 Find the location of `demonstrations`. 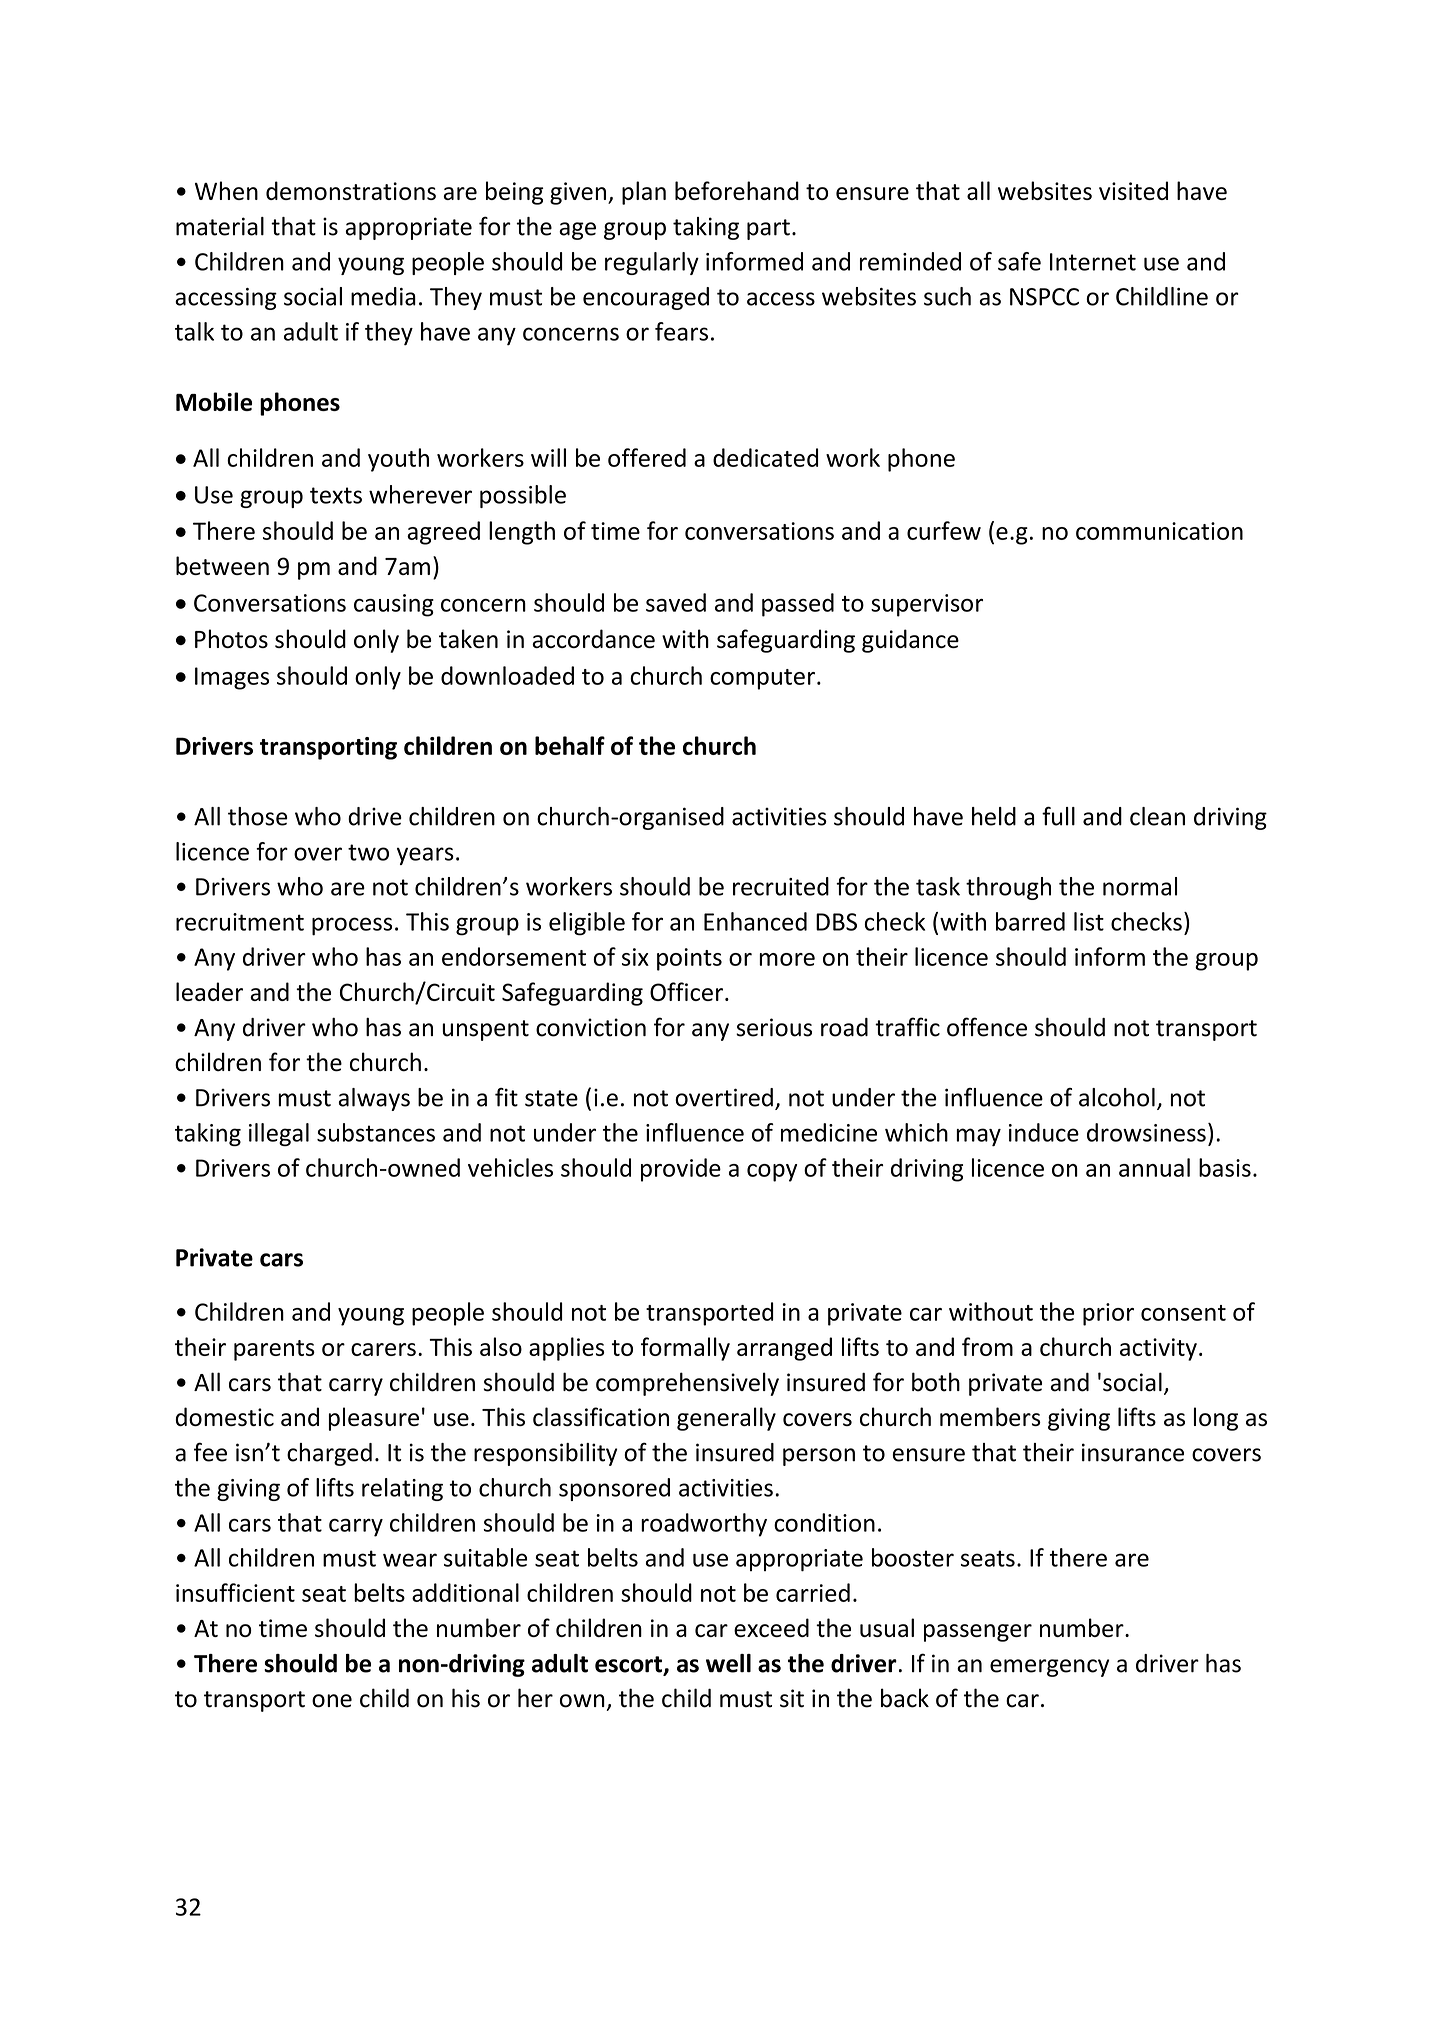

demonstrations is located at coordinates (351, 190).
